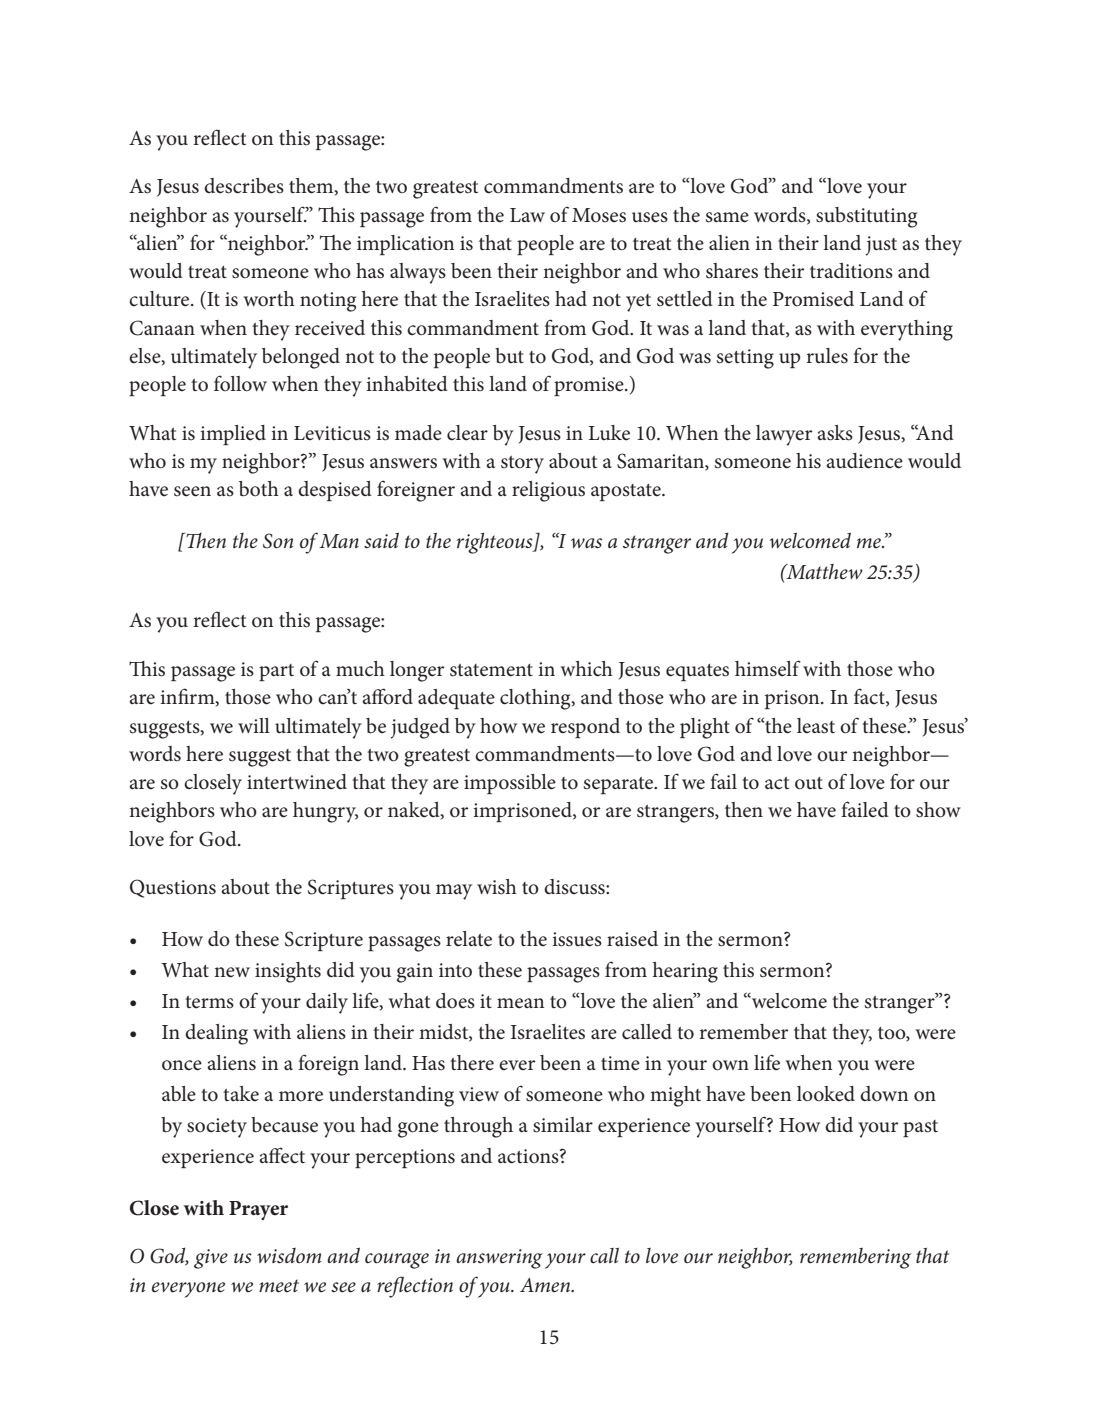 The height and width of the document is (1421, 1098). I want to click on wisdom, so click(289, 1255).
